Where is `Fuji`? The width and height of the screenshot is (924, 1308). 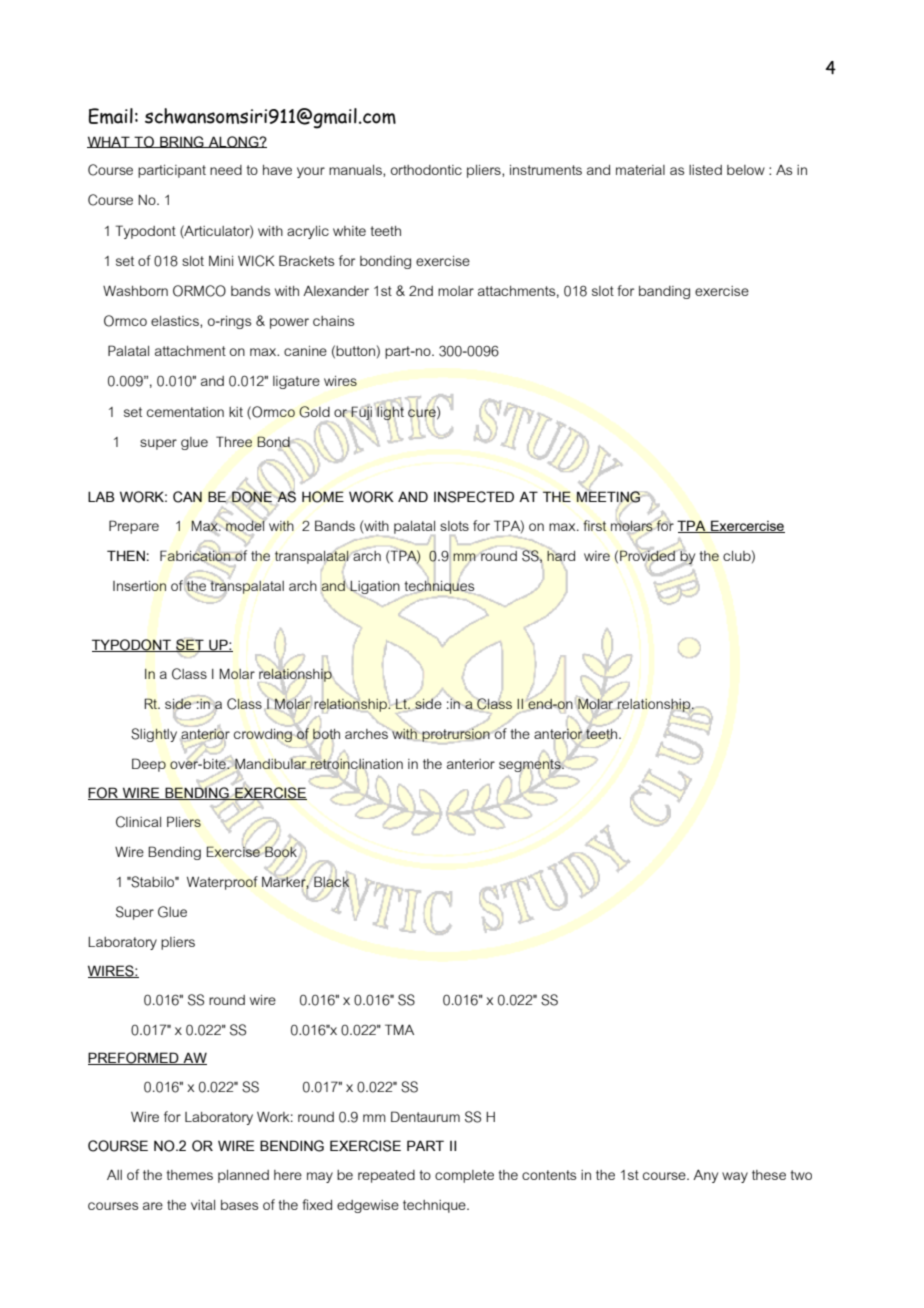
Fuji is located at coordinates (361, 413).
